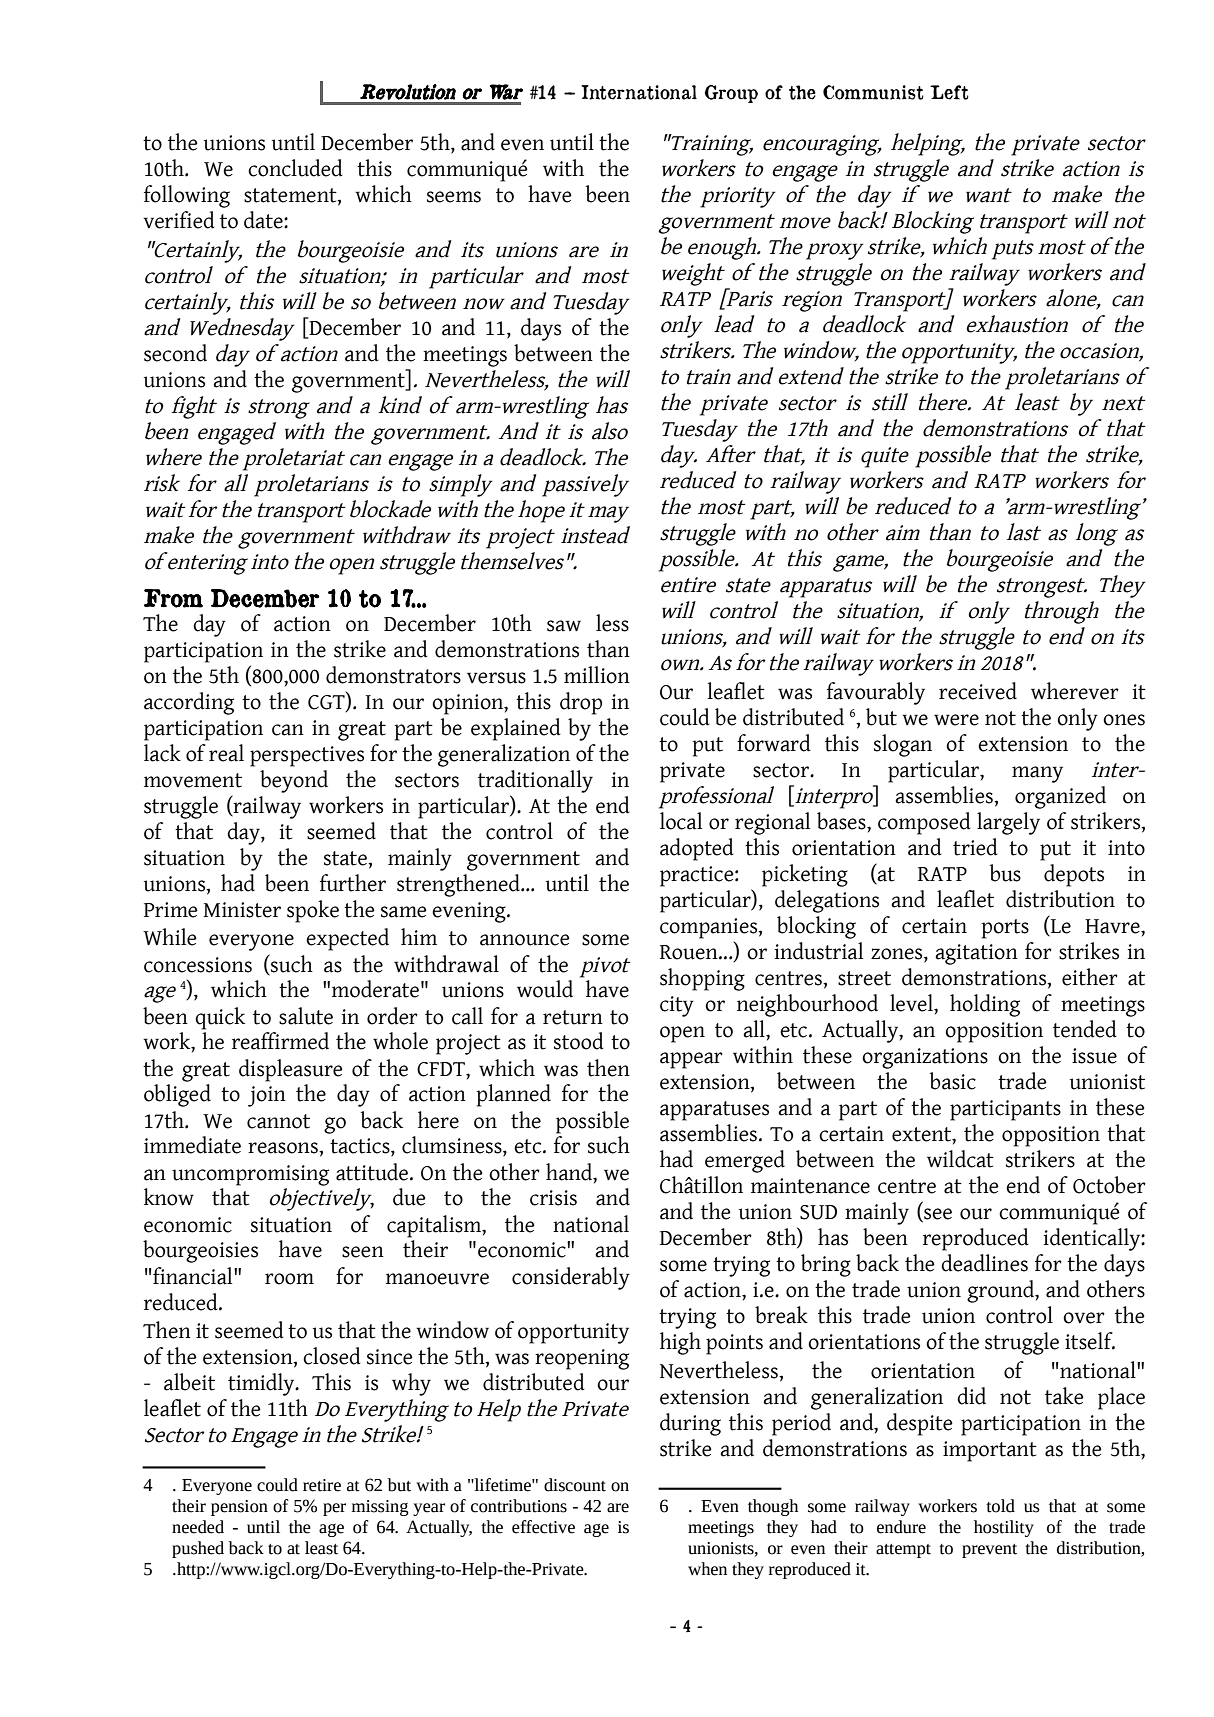 Image resolution: width=1214 pixels, height=1717 pixels. Describe the element at coordinates (294, 781) in the screenshot. I see `beyond` at that location.
